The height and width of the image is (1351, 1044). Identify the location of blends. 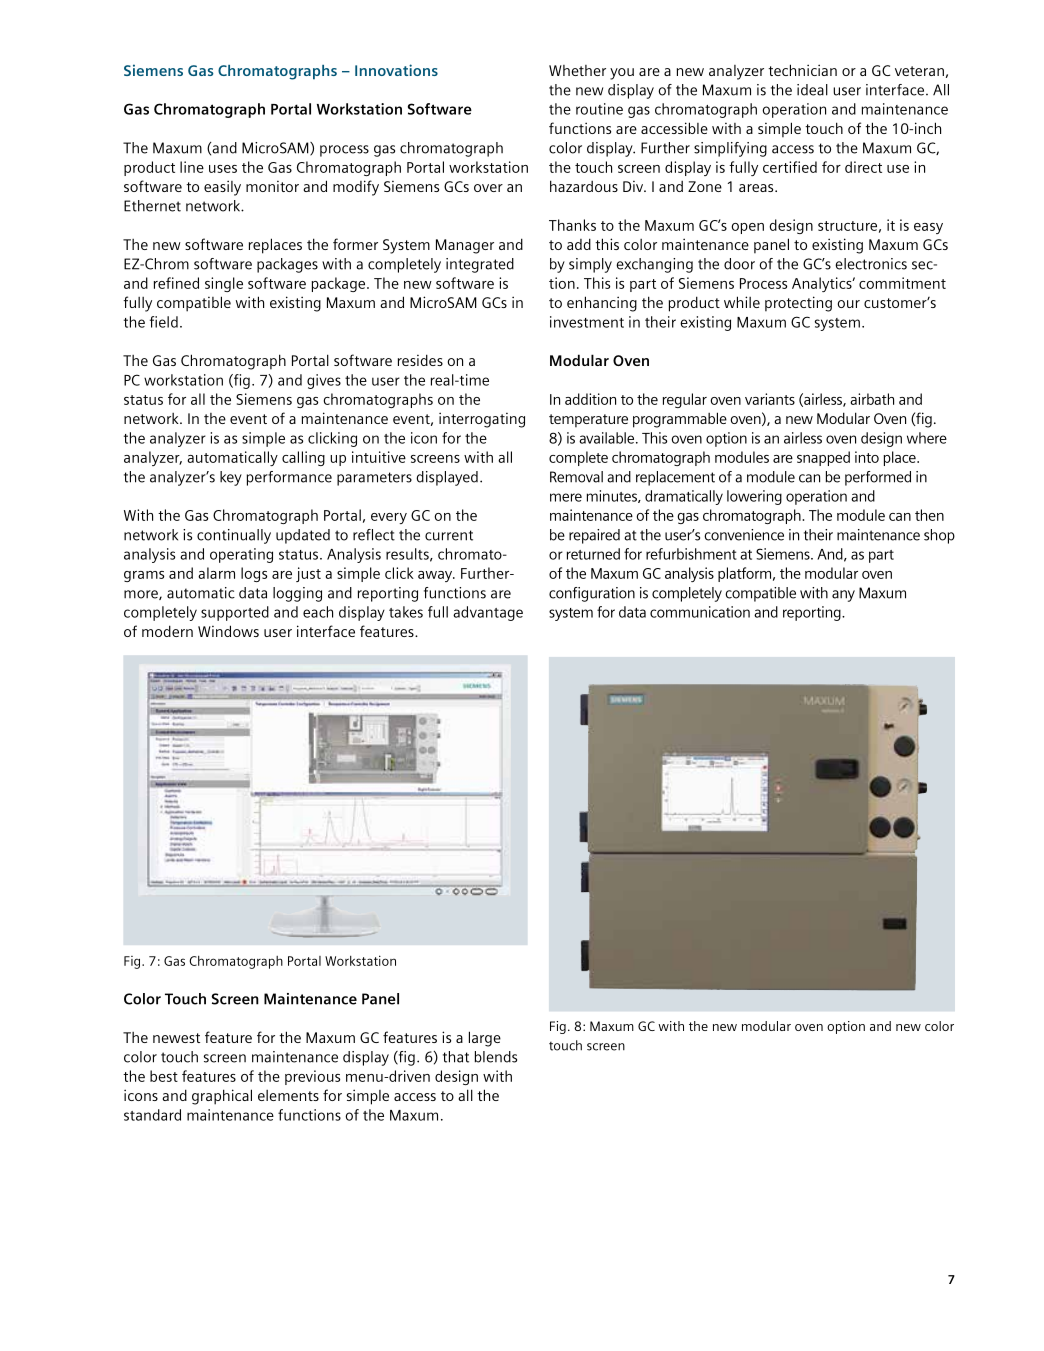
(495, 1057).
